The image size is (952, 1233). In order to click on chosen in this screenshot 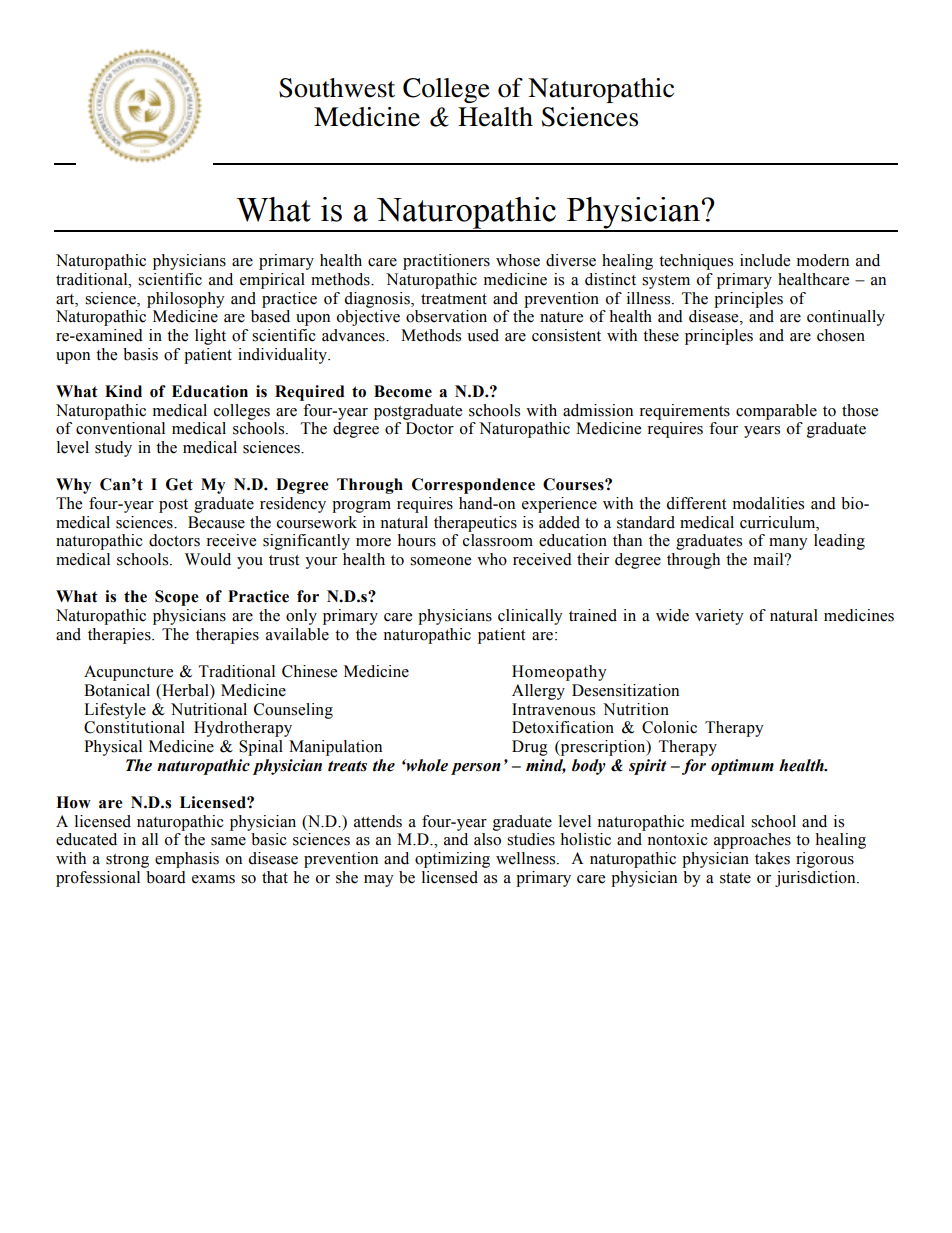, I will do `click(841, 335)`.
